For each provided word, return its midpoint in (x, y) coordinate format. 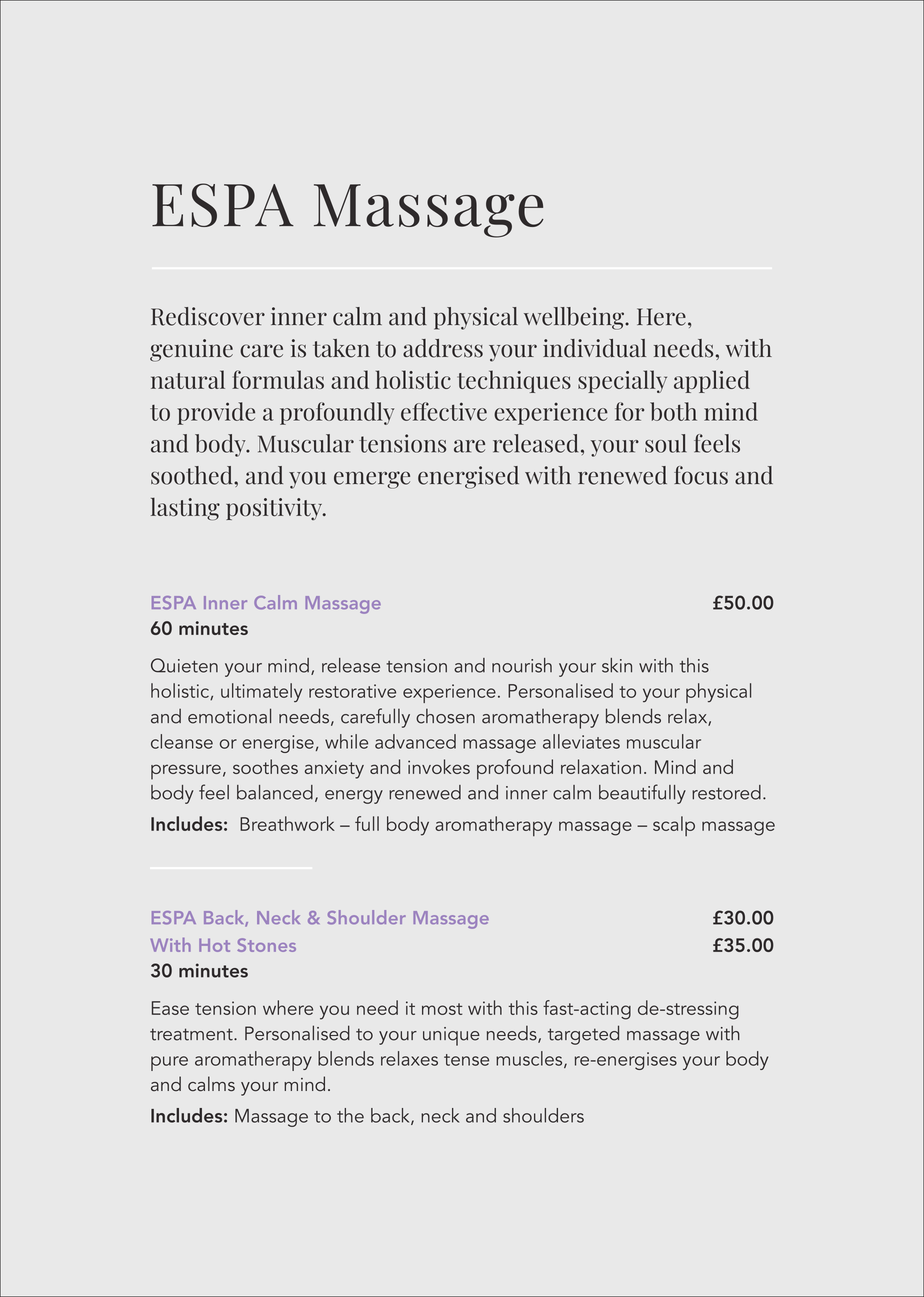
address (443, 348)
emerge (372, 480)
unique (451, 1036)
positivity (275, 509)
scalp (674, 826)
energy (354, 797)
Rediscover (208, 316)
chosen (445, 716)
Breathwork (287, 823)
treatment (192, 1034)
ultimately (261, 692)
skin (617, 665)
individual (594, 348)
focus (701, 475)
